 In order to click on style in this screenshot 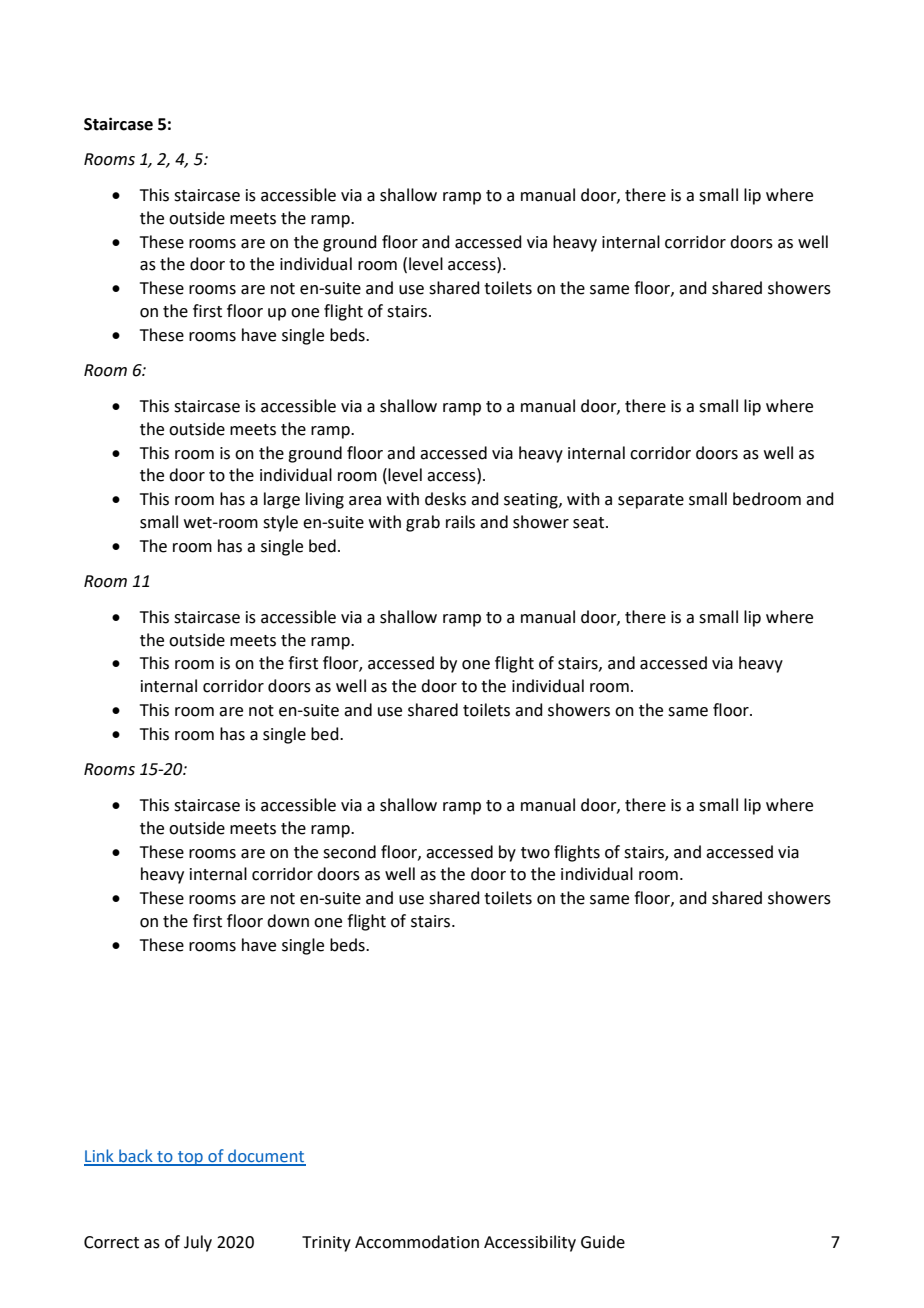, I will do `click(280, 523)`.
